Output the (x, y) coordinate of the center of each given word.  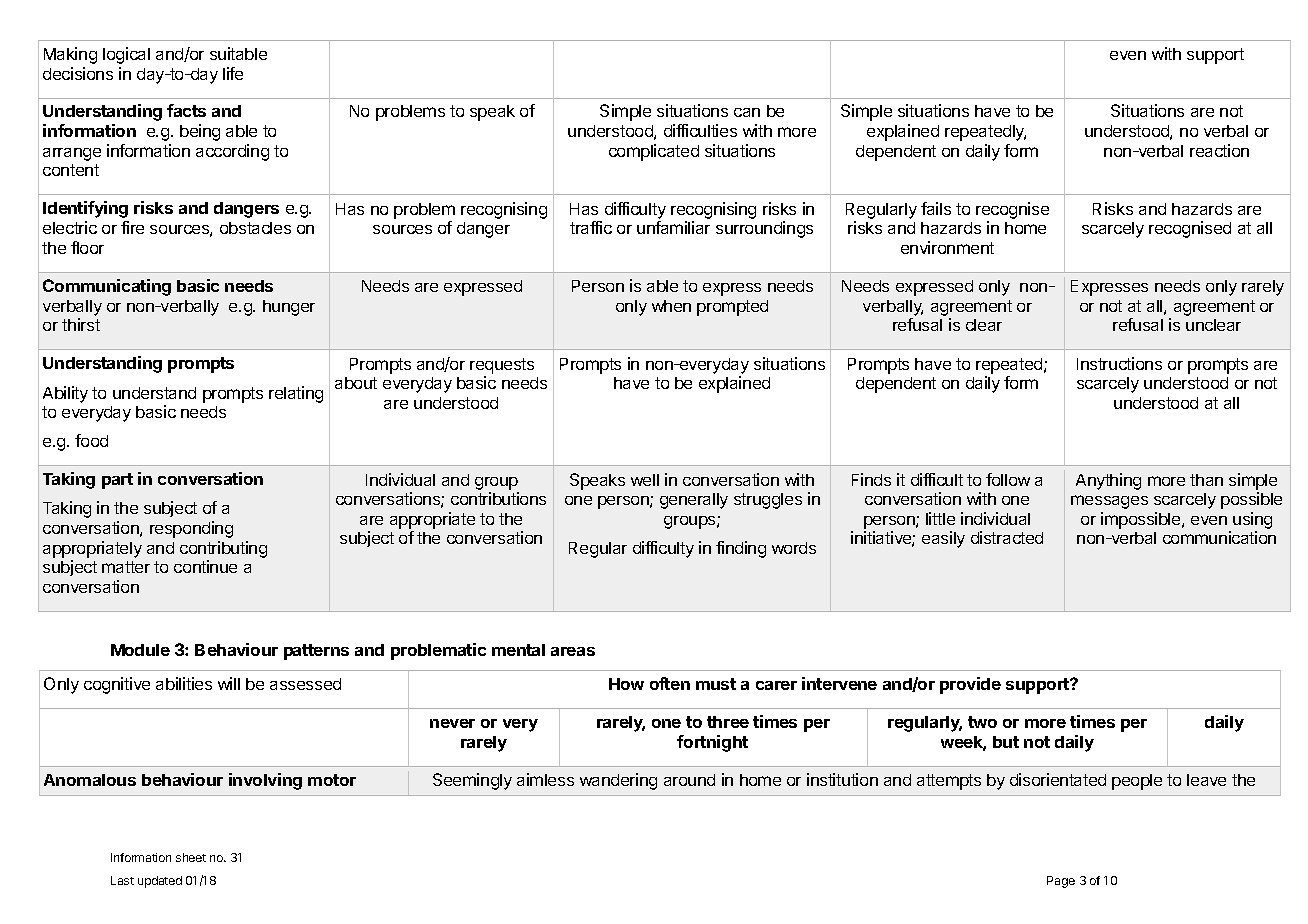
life (233, 73)
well (645, 480)
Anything (1108, 481)
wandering (618, 781)
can (747, 112)
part (117, 481)
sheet (191, 857)
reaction (1219, 150)
